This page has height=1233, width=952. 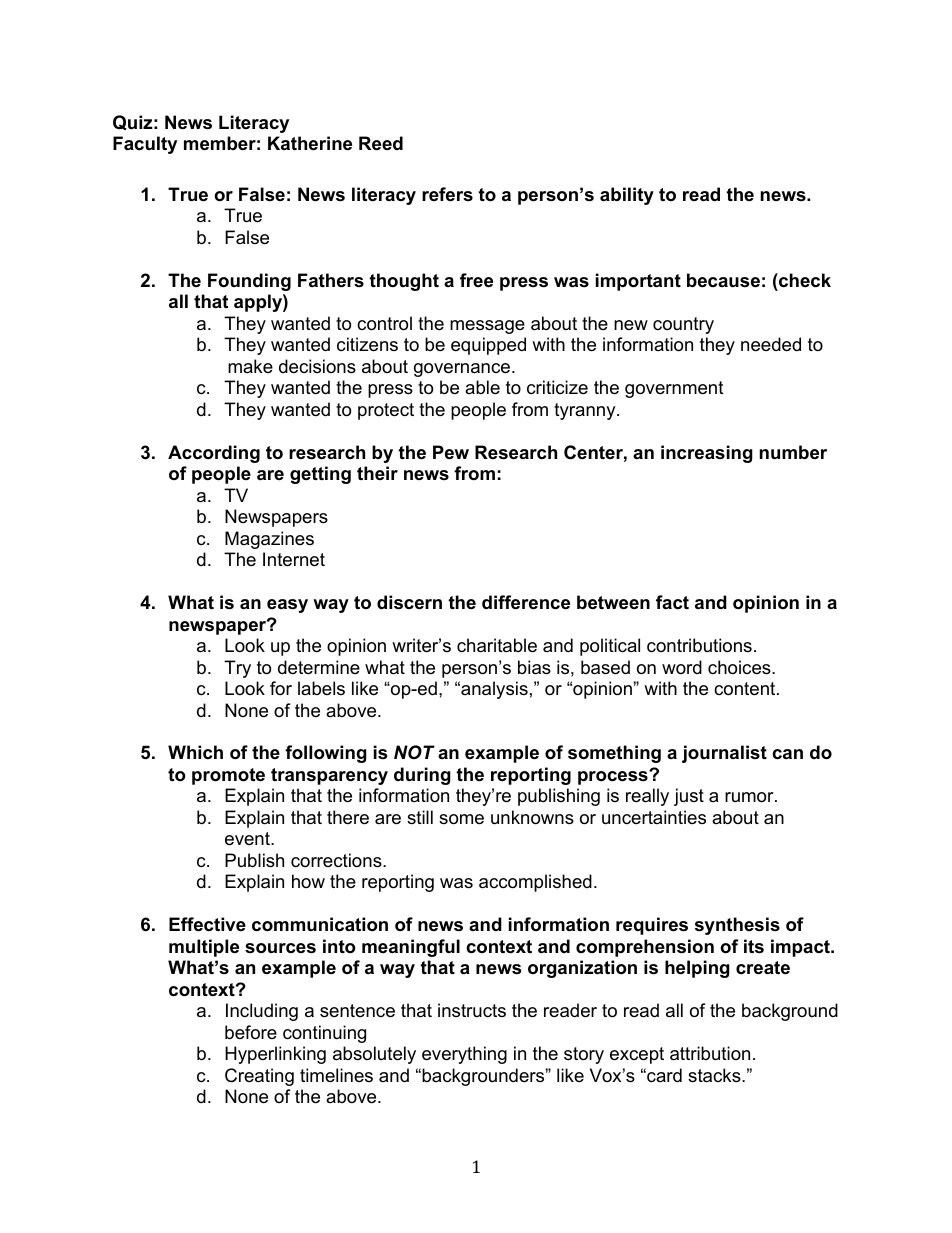 What do you see at coordinates (627, 196) in the page?
I see `ability` at bounding box center [627, 196].
